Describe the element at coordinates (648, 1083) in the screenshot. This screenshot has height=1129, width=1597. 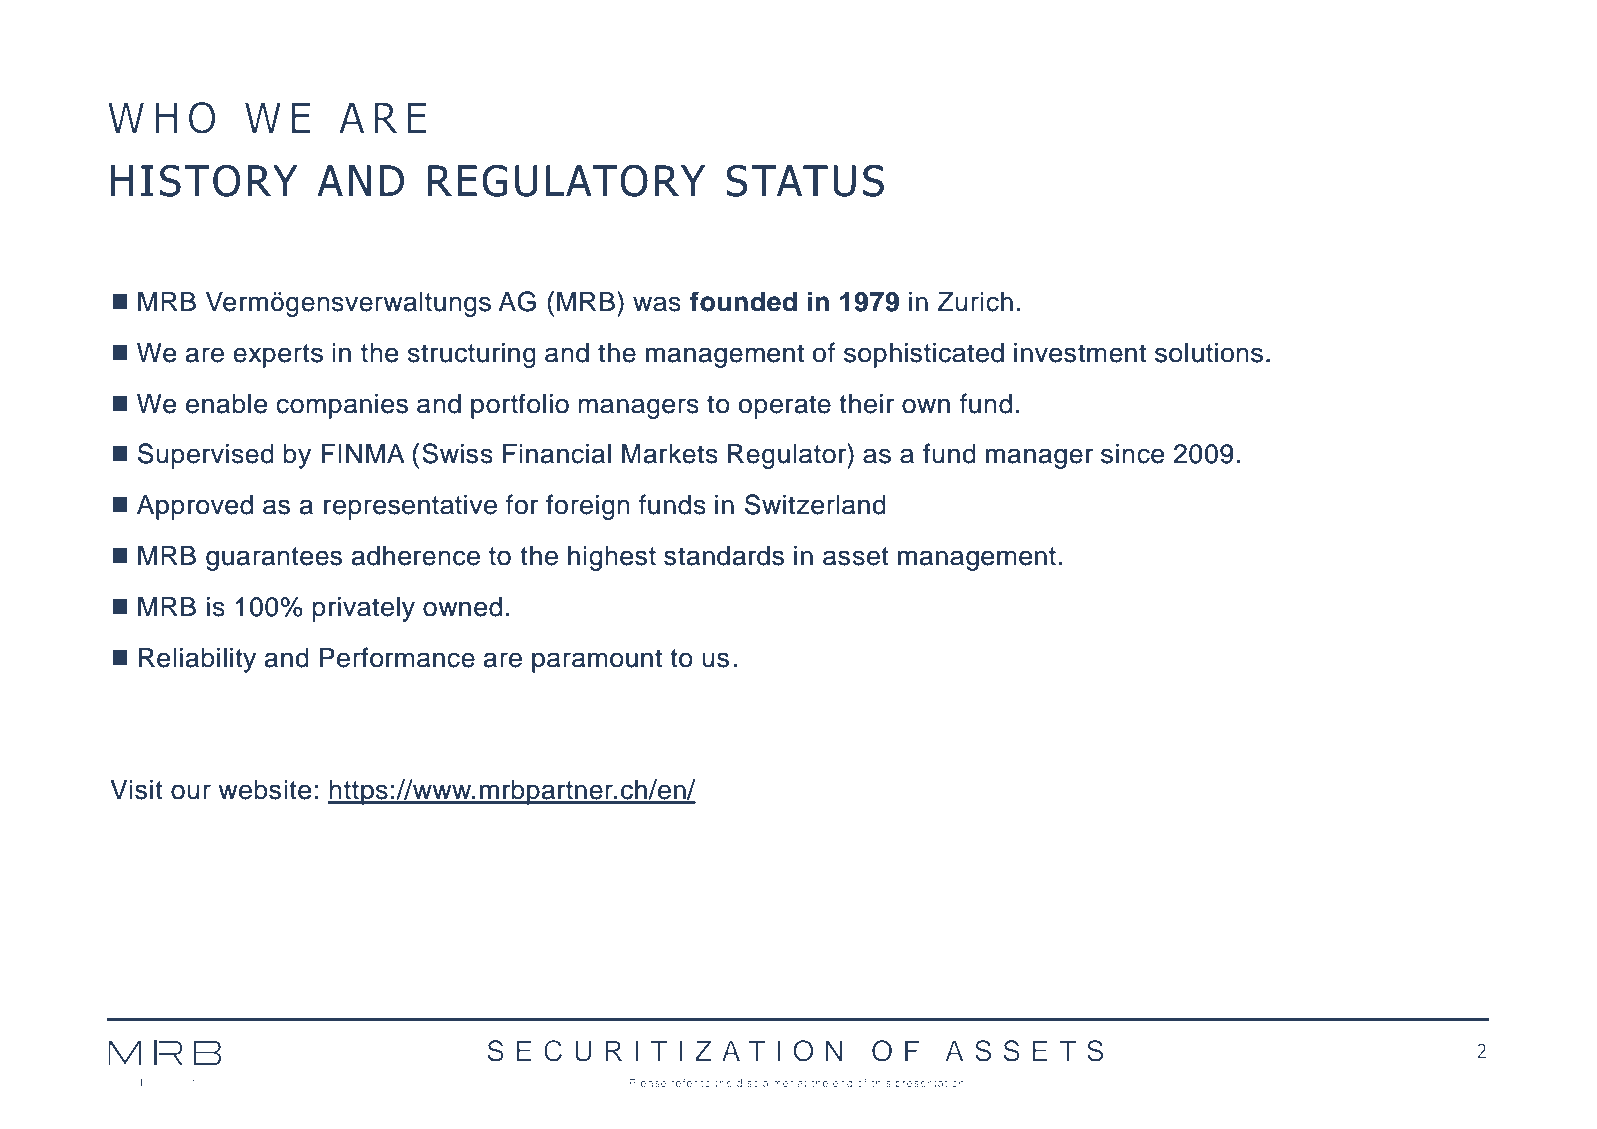
I see `Please` at that location.
